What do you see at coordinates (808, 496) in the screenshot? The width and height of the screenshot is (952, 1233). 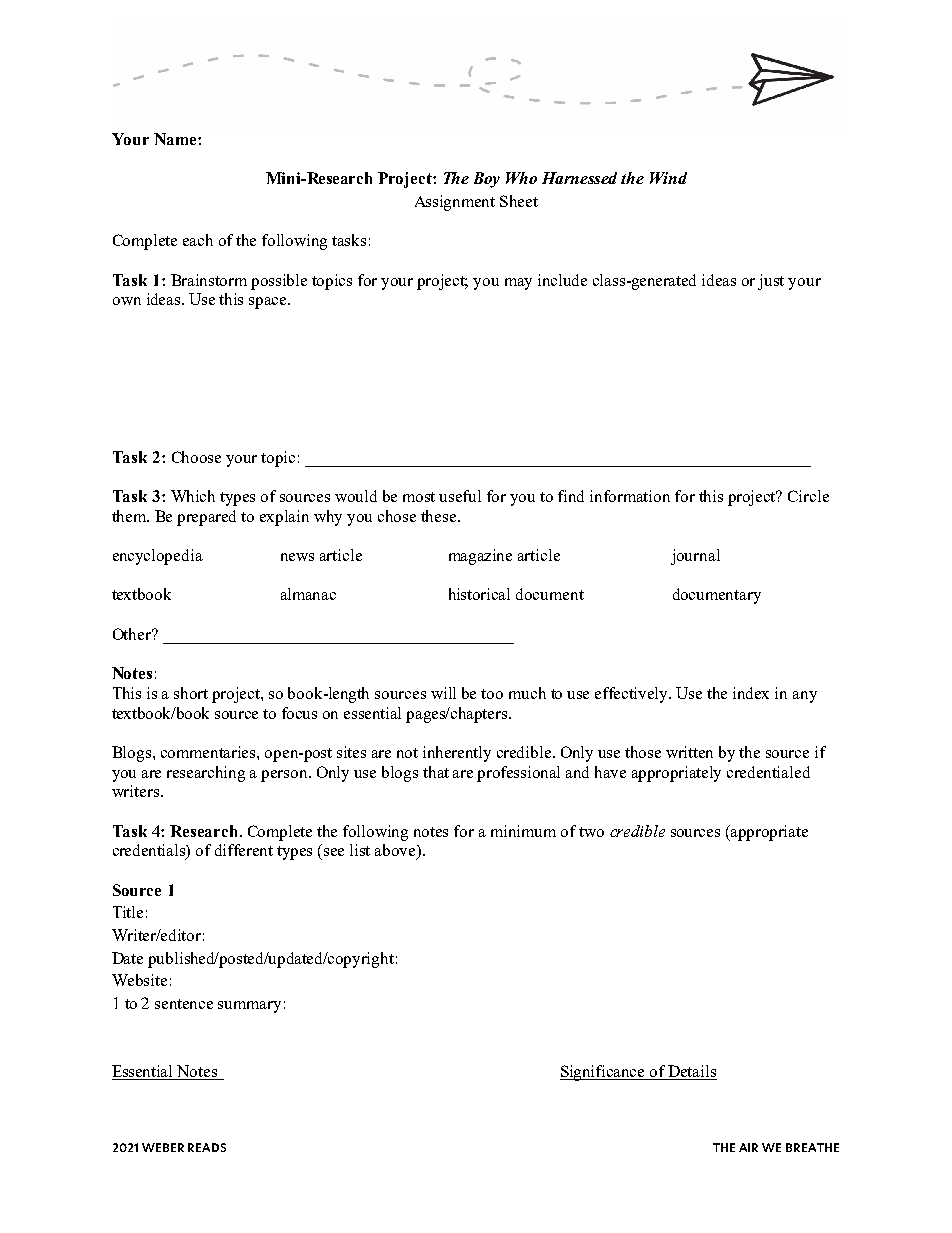 I see `Circle` at bounding box center [808, 496].
